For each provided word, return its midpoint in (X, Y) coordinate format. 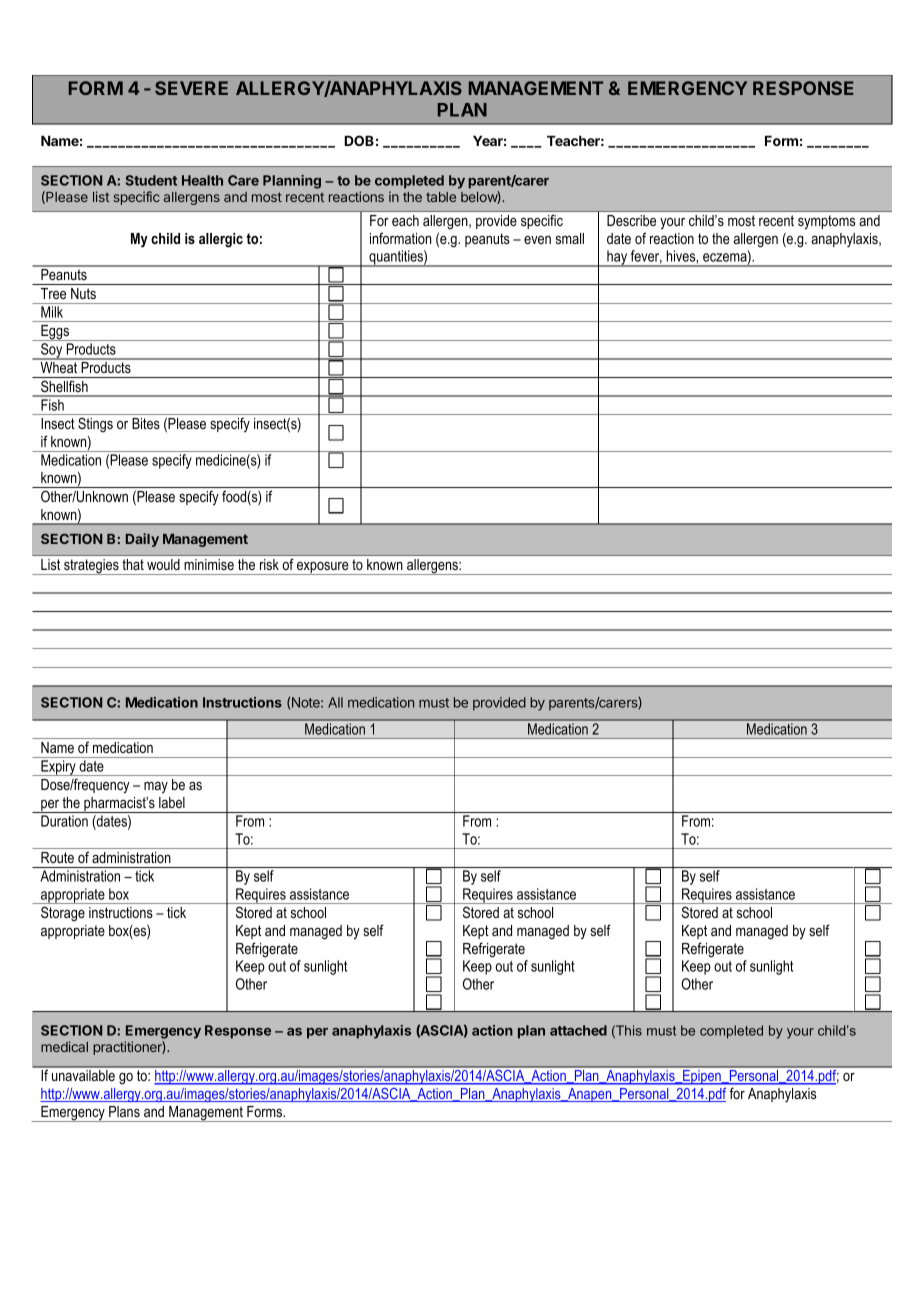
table (441, 197)
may (156, 787)
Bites (146, 423)
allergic (221, 240)
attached (578, 1030)
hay (617, 258)
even (537, 240)
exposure (323, 568)
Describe (631, 220)
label (172, 802)
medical (64, 1046)
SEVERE (191, 88)
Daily (142, 540)
